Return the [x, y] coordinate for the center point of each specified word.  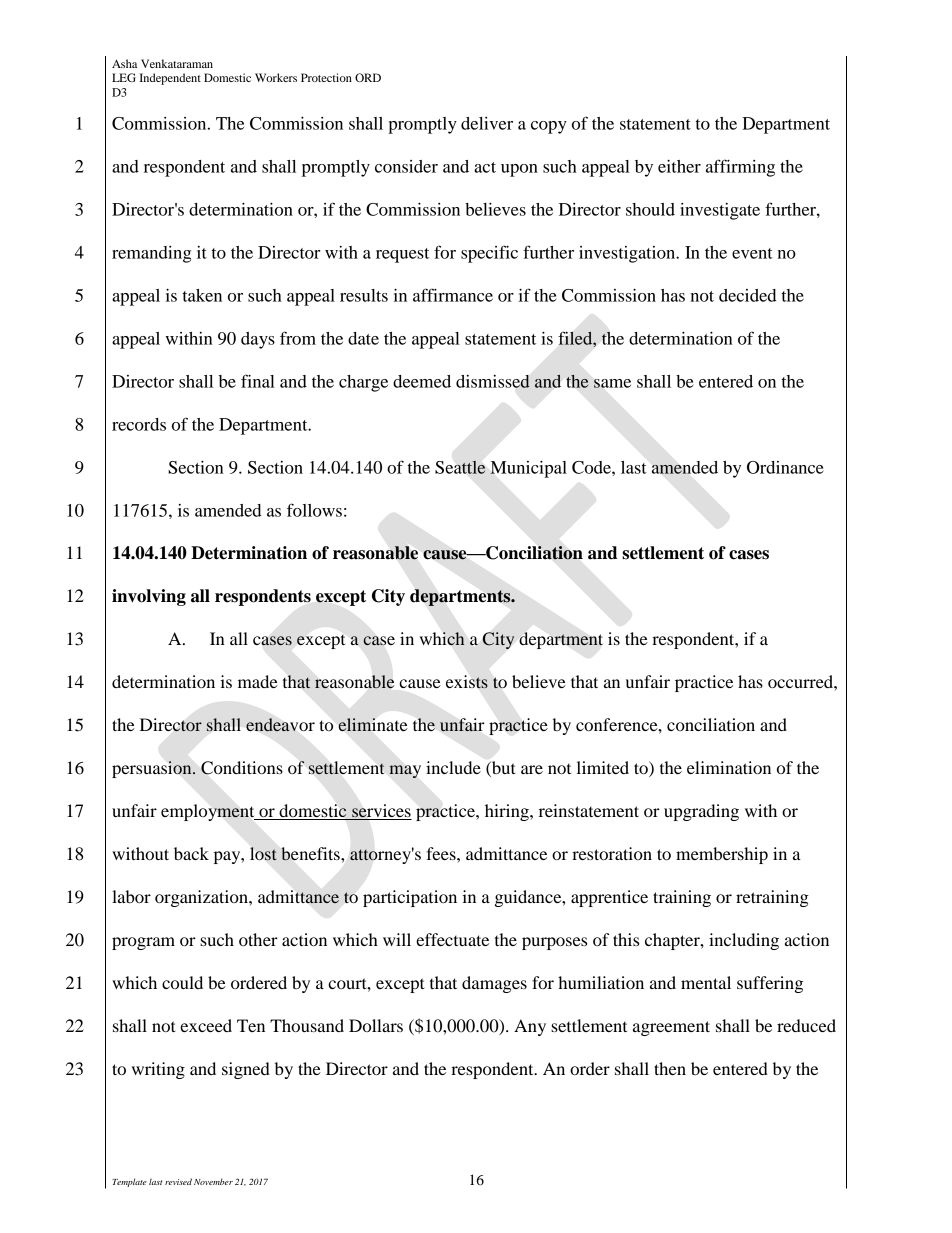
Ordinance [785, 467]
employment [209, 812]
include [453, 767]
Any [530, 1027]
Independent [170, 79]
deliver [487, 123]
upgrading [701, 812]
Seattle [460, 467]
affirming [740, 168]
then [670, 1068]
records [139, 424]
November [213, 1181]
